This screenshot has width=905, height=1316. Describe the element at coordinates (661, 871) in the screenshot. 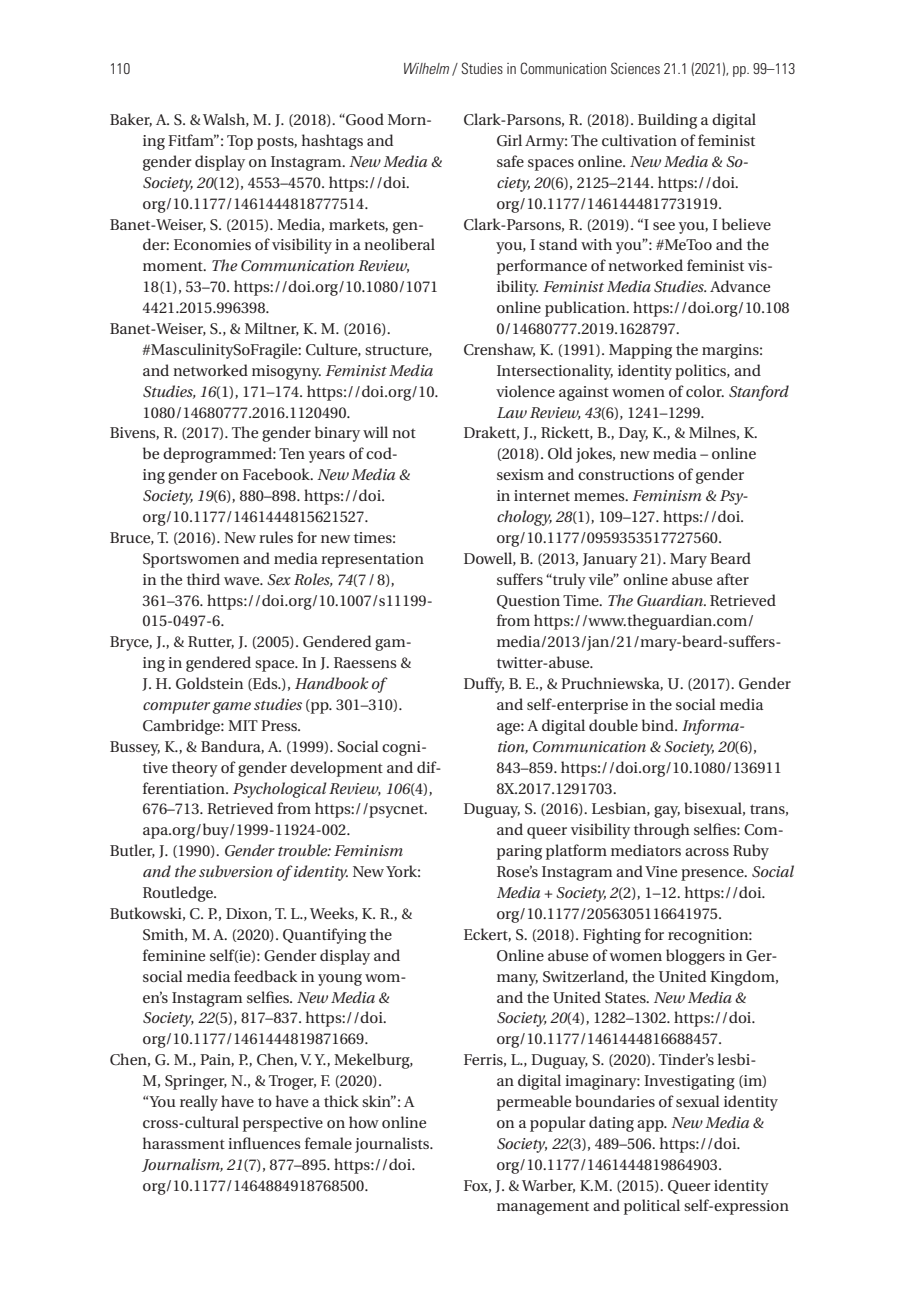

I see `Vine` at that location.
